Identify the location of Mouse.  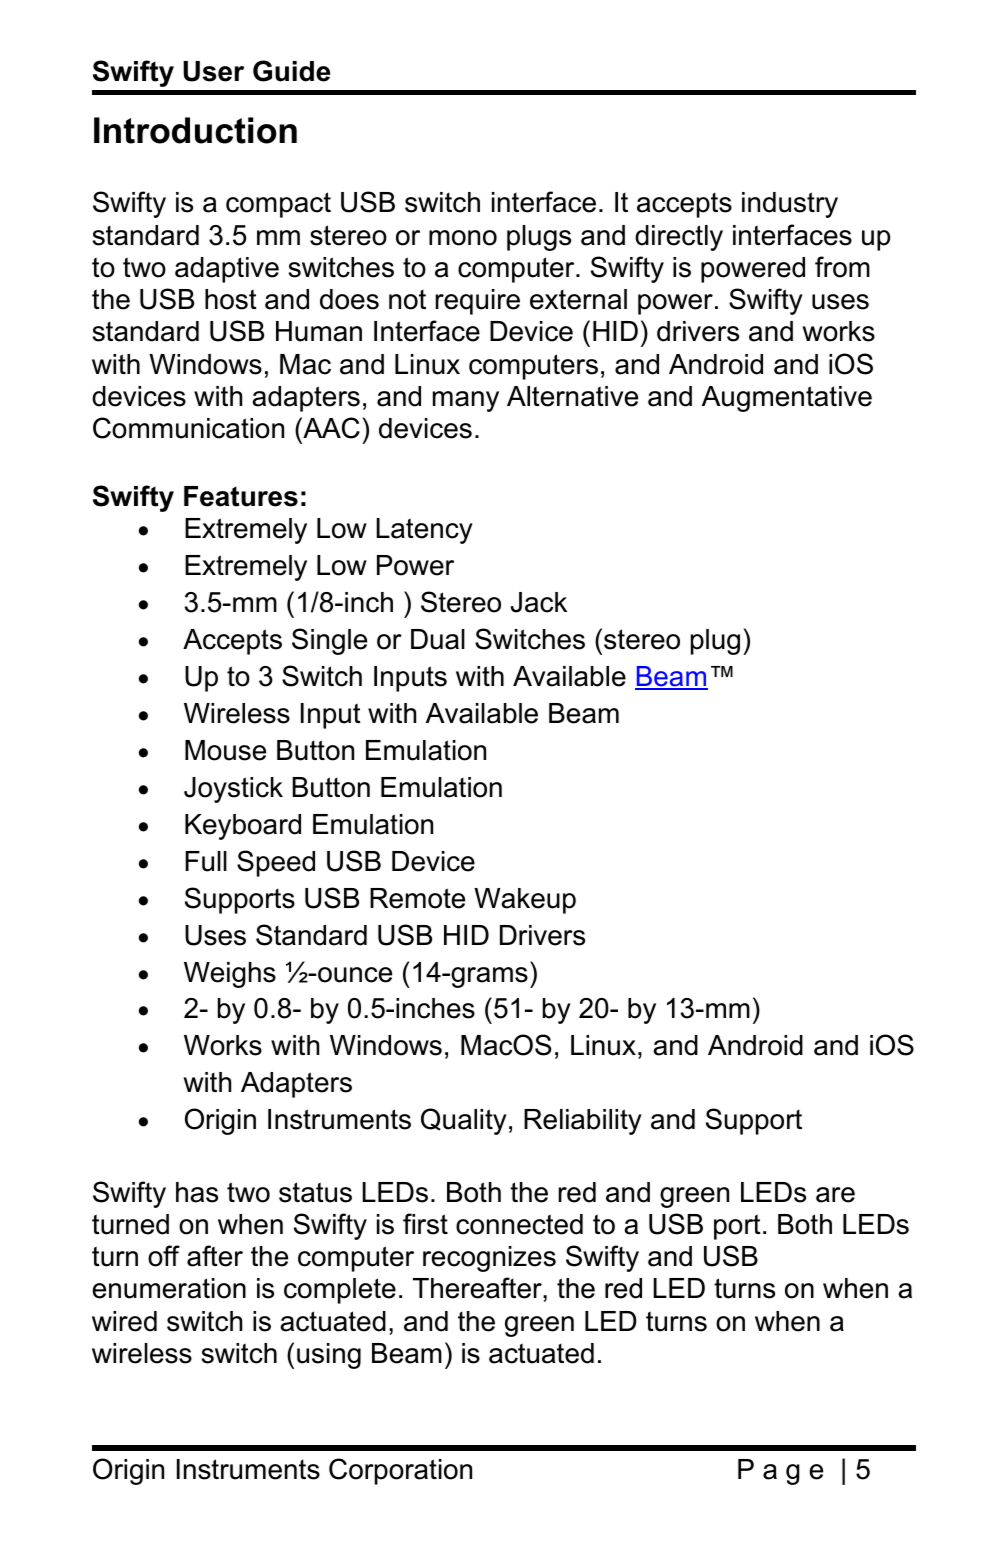
(225, 750).
